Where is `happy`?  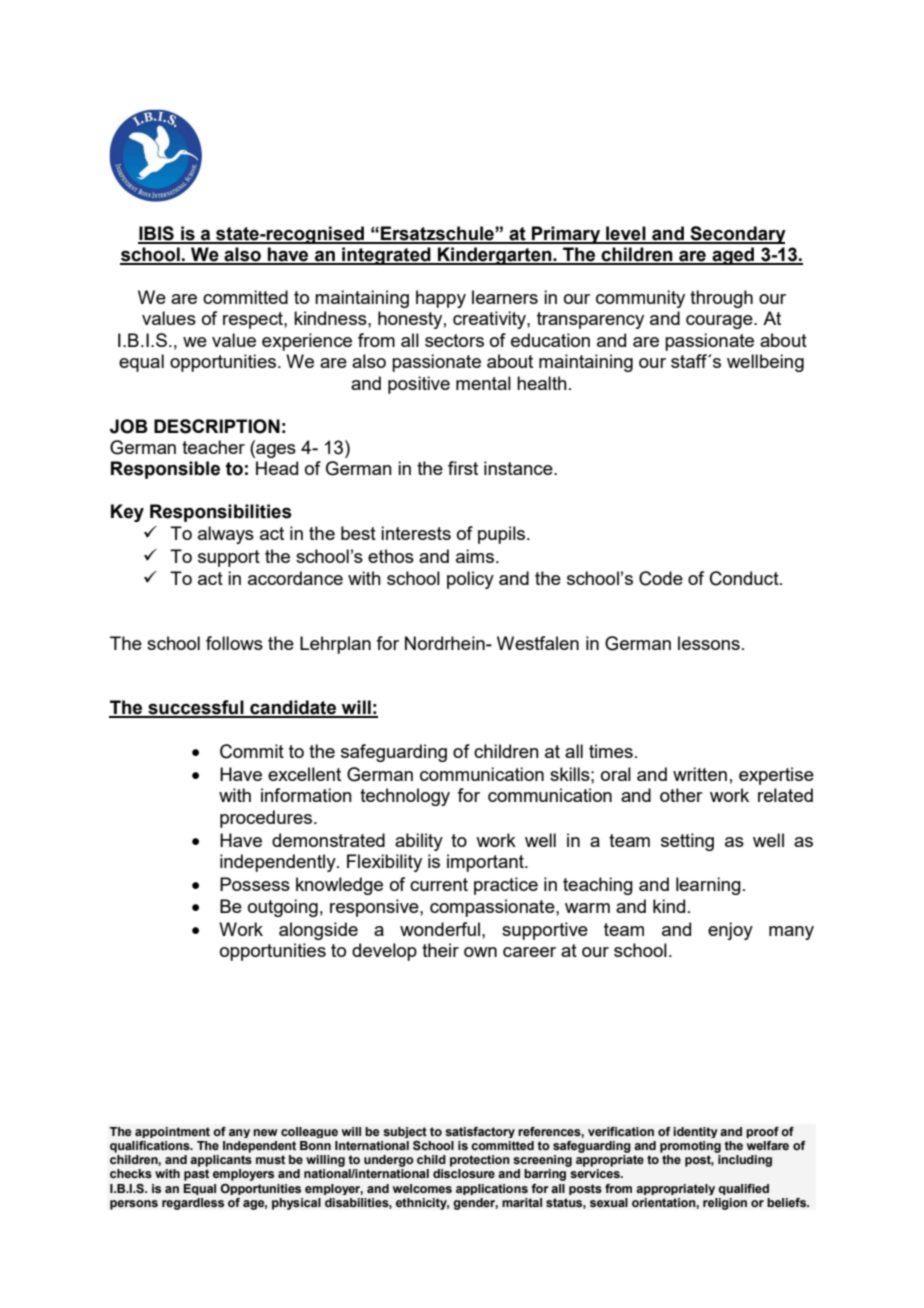 happy is located at coordinates (441, 299).
